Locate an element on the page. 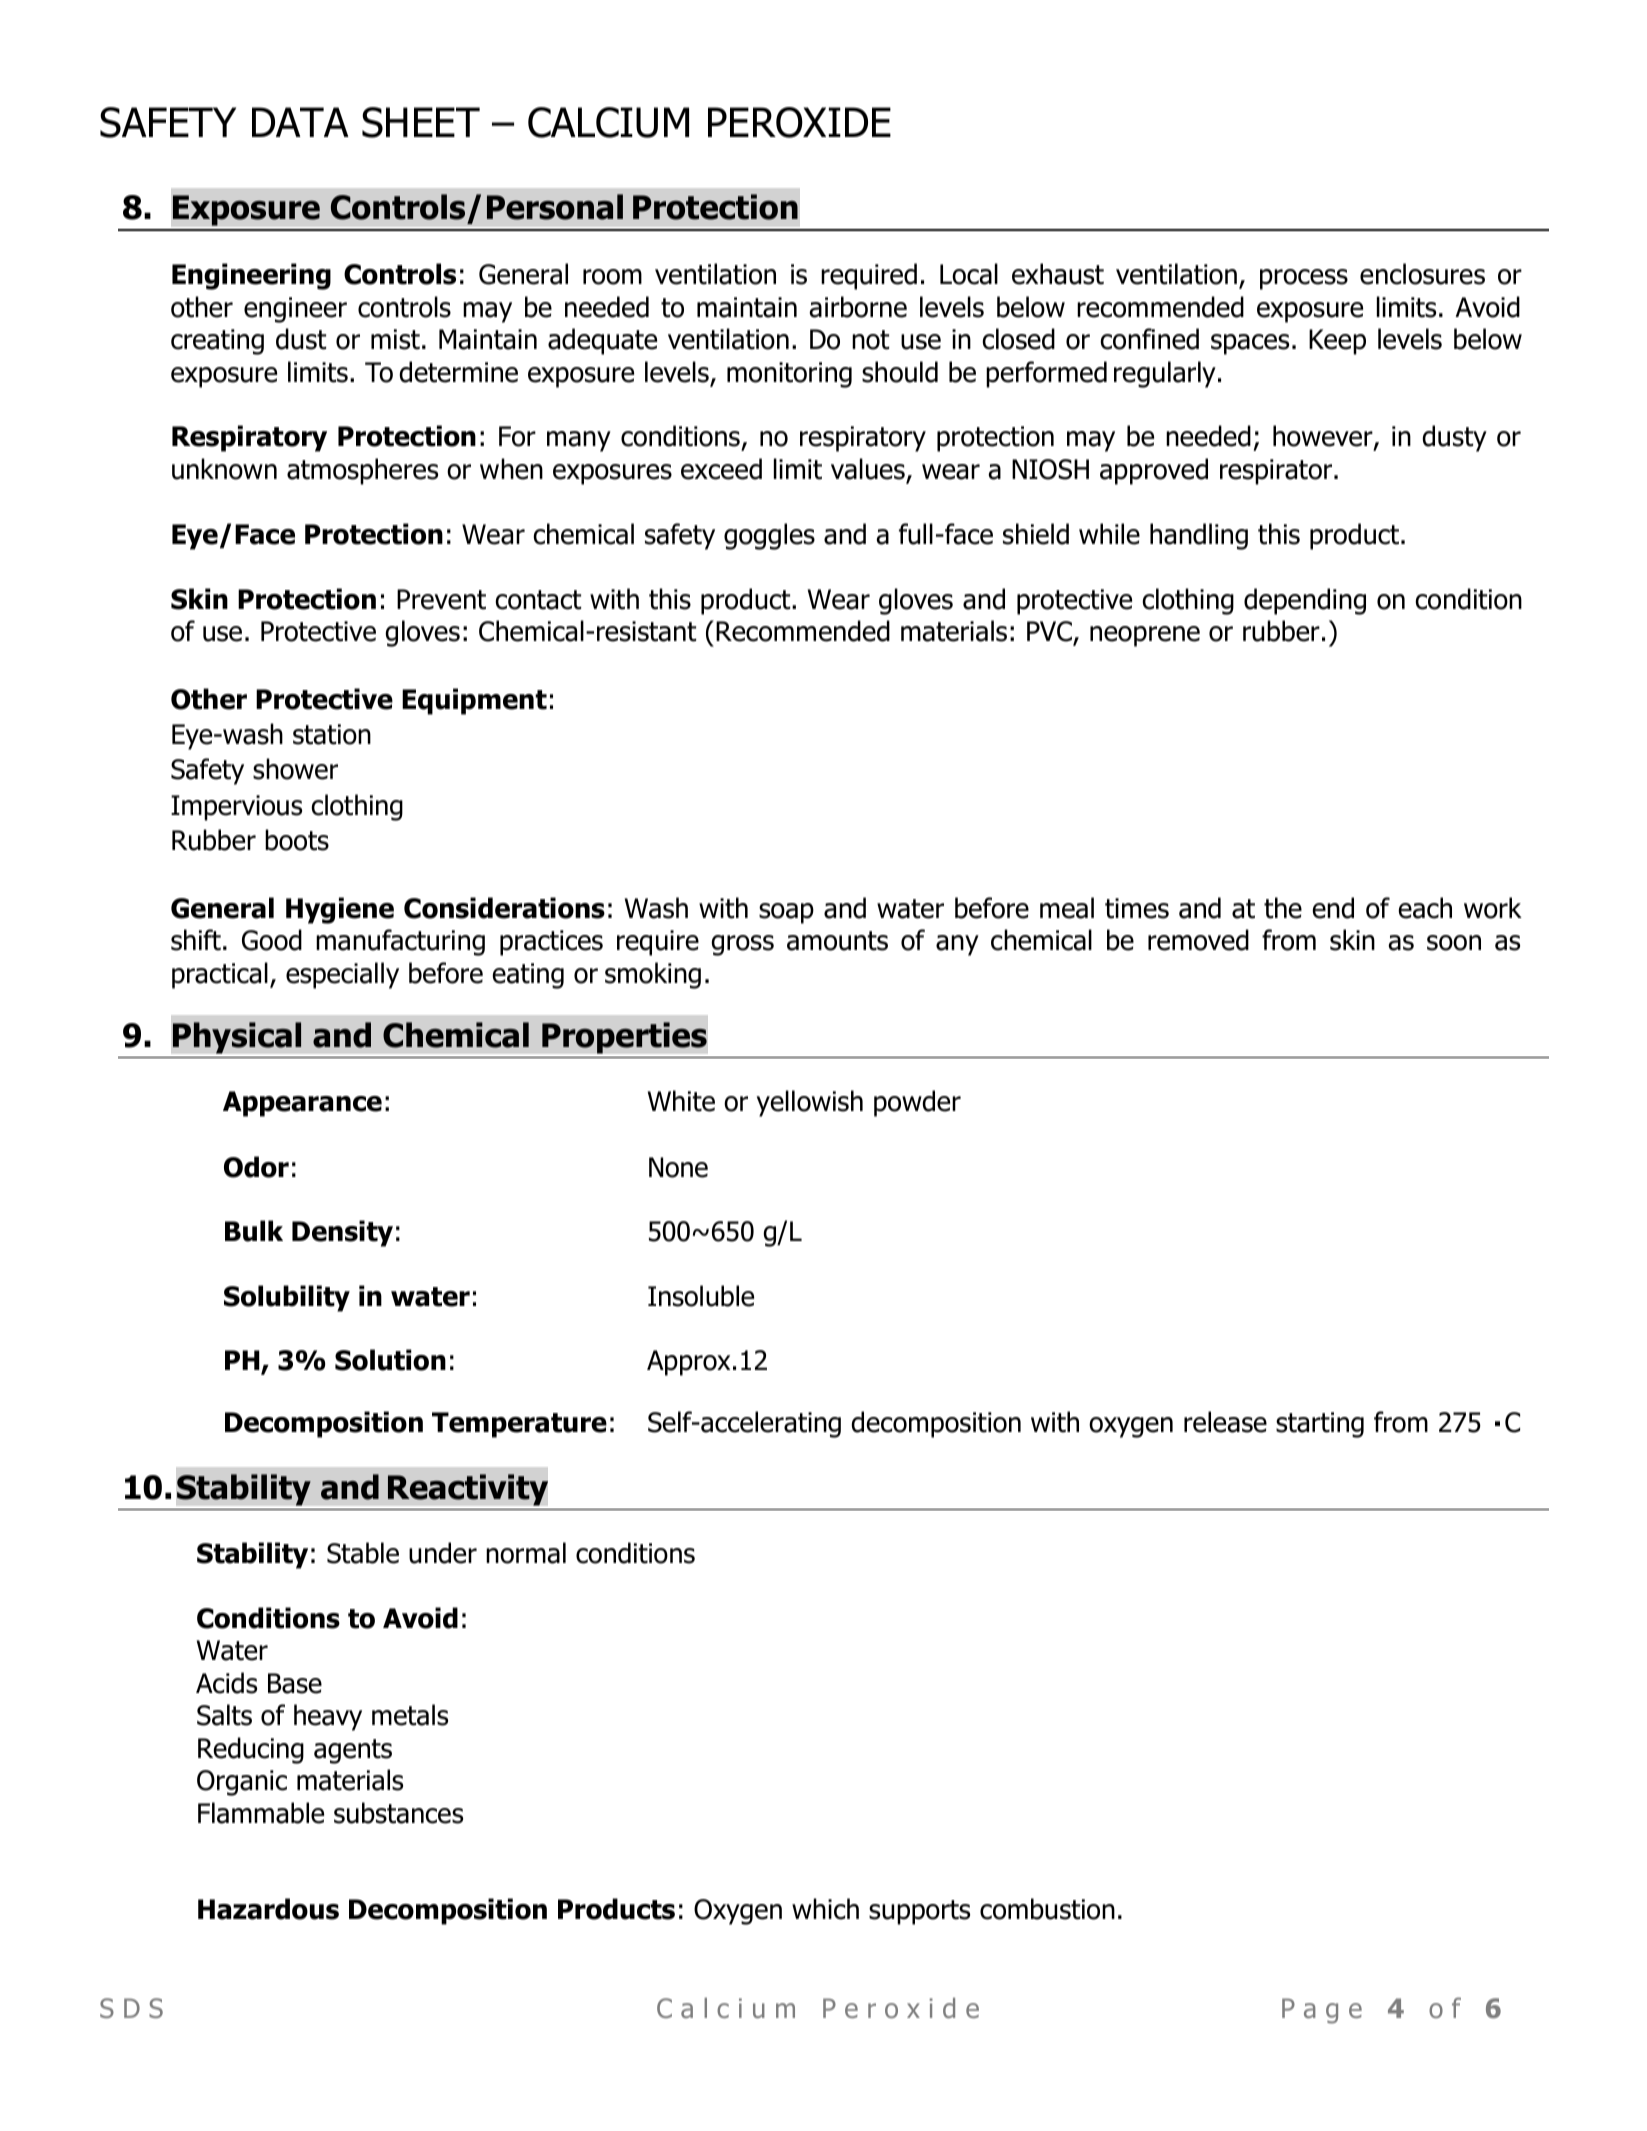 This page has height=2131, width=1647. Solubility is located at coordinates (287, 1298).
